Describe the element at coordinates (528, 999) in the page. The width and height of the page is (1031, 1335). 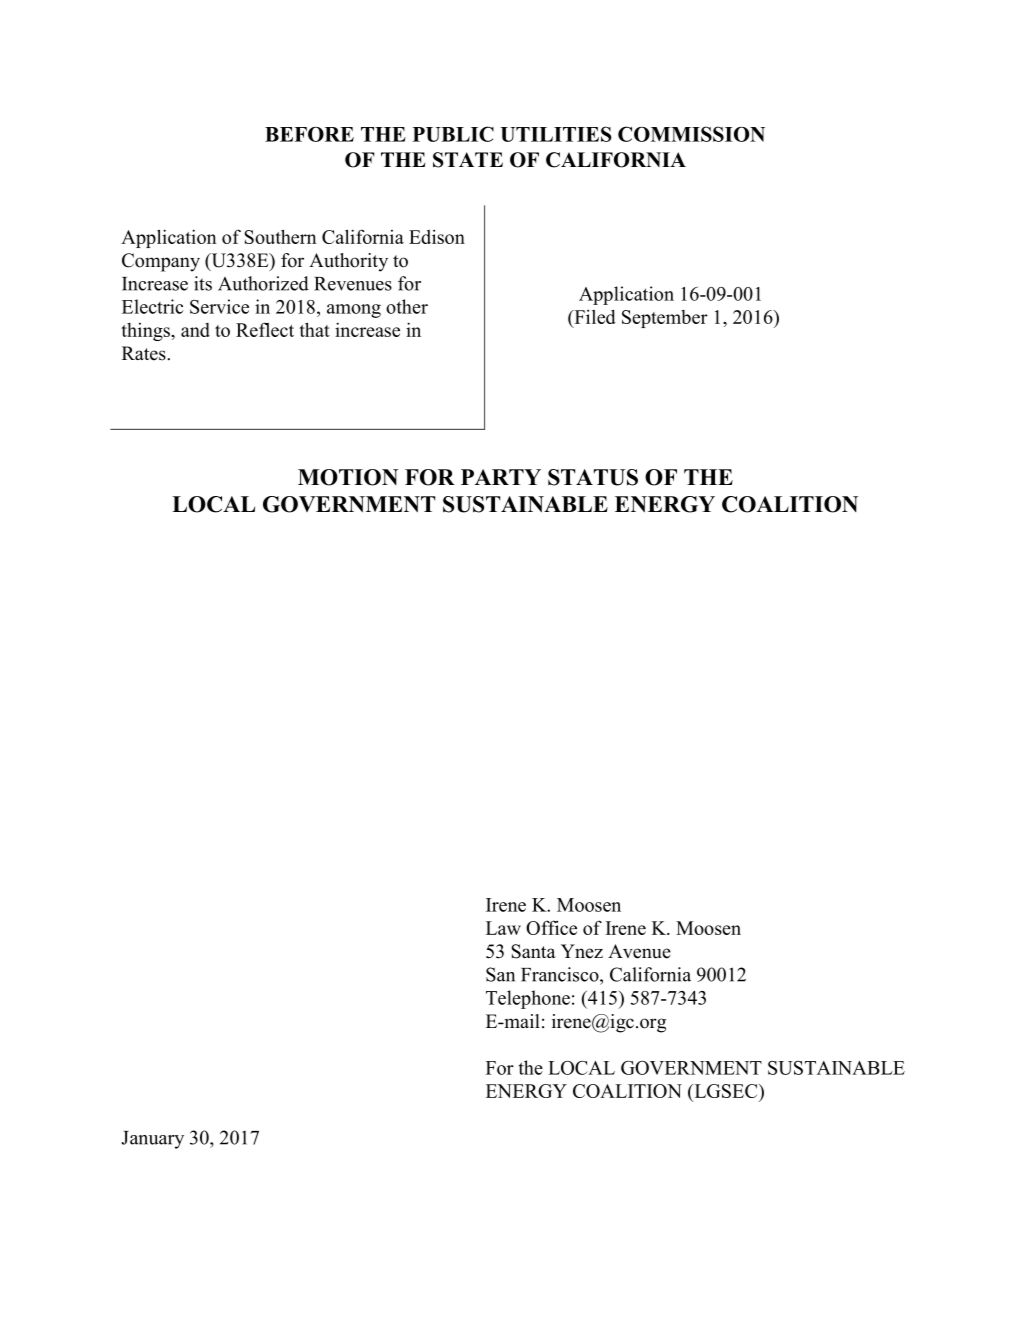
I see `Telephone` at that location.
